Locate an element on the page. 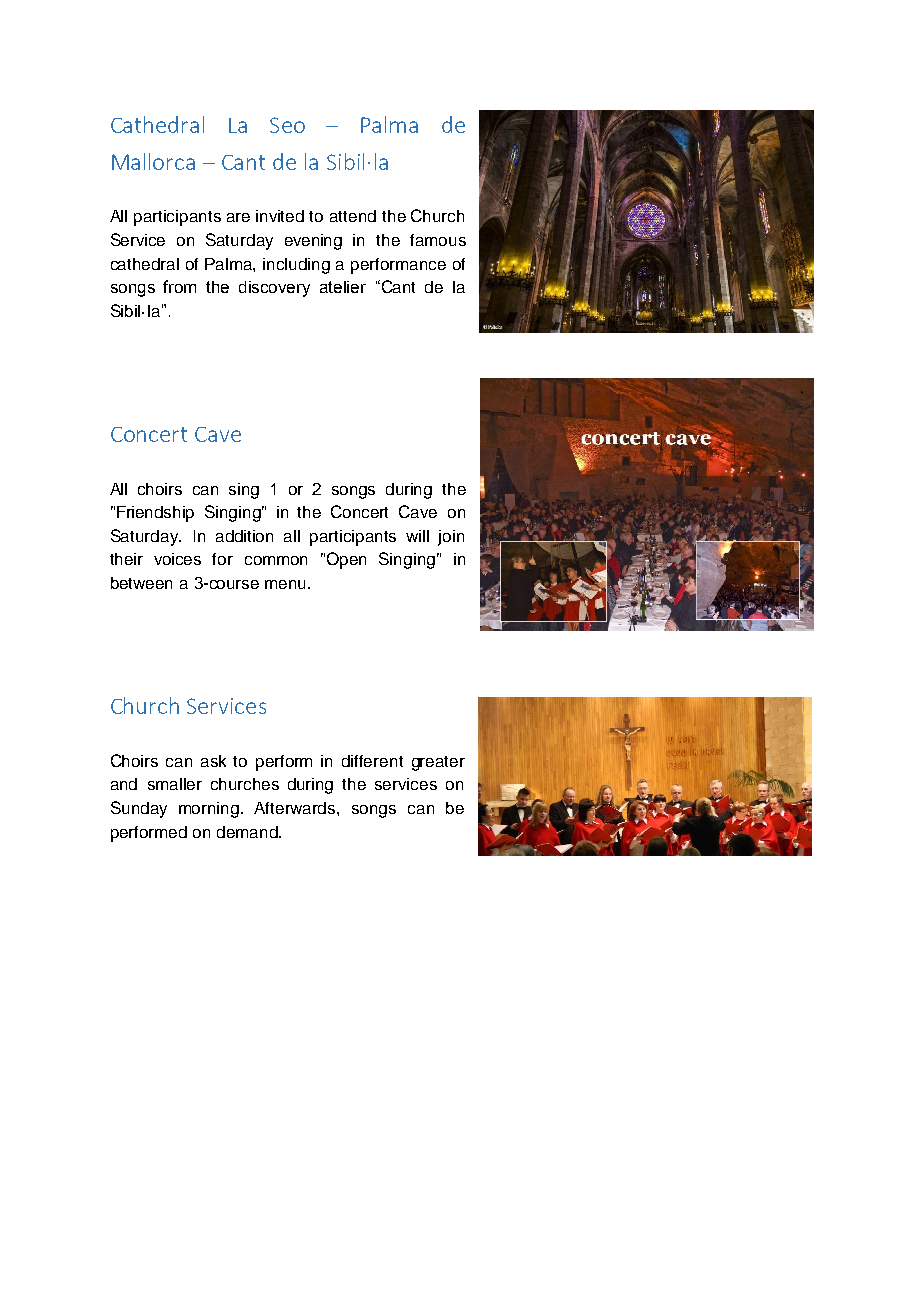 This document has width=924, height=1308. addition is located at coordinates (244, 536).
